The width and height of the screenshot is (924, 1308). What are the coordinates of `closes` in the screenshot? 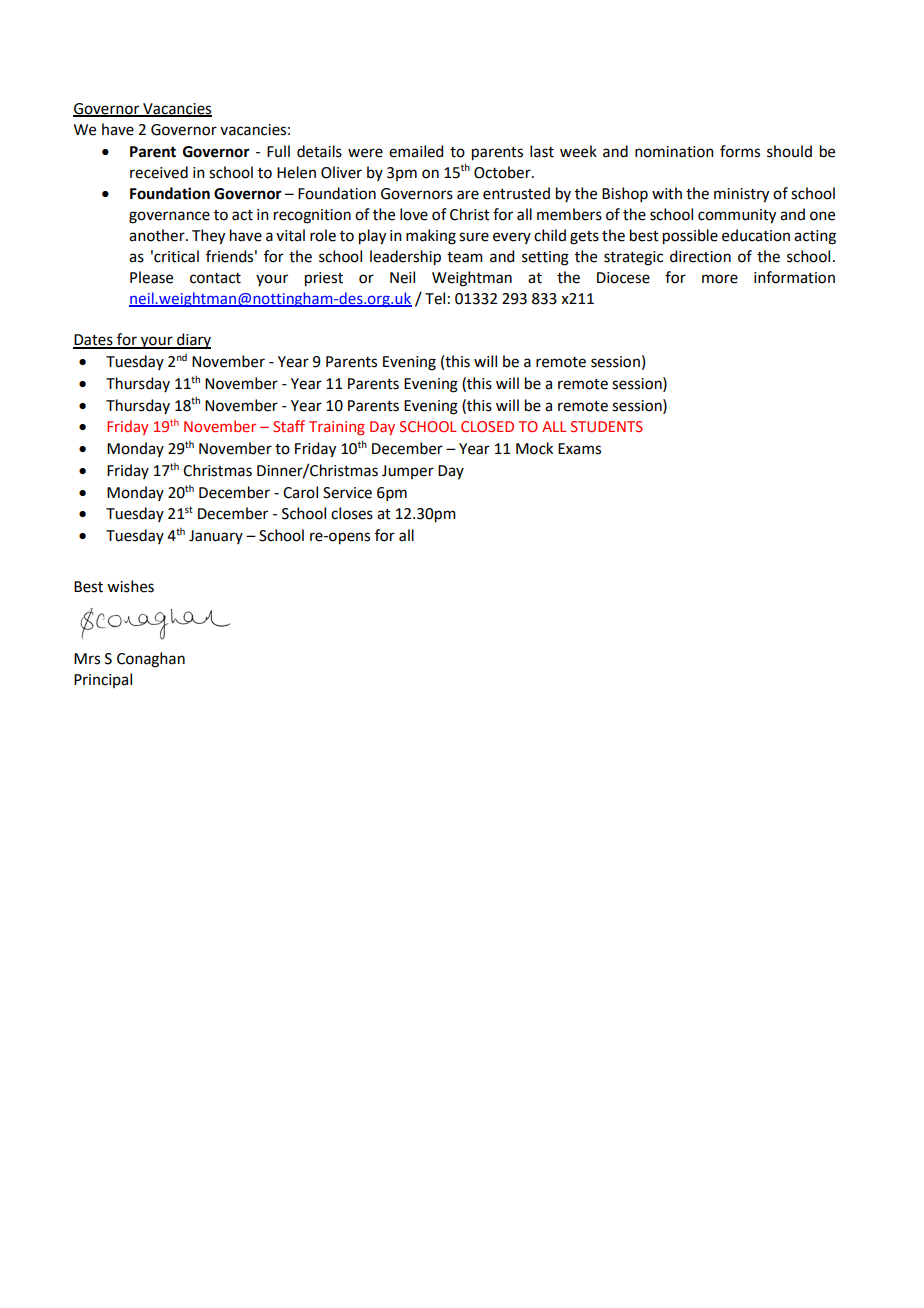 It's located at (352, 513).
